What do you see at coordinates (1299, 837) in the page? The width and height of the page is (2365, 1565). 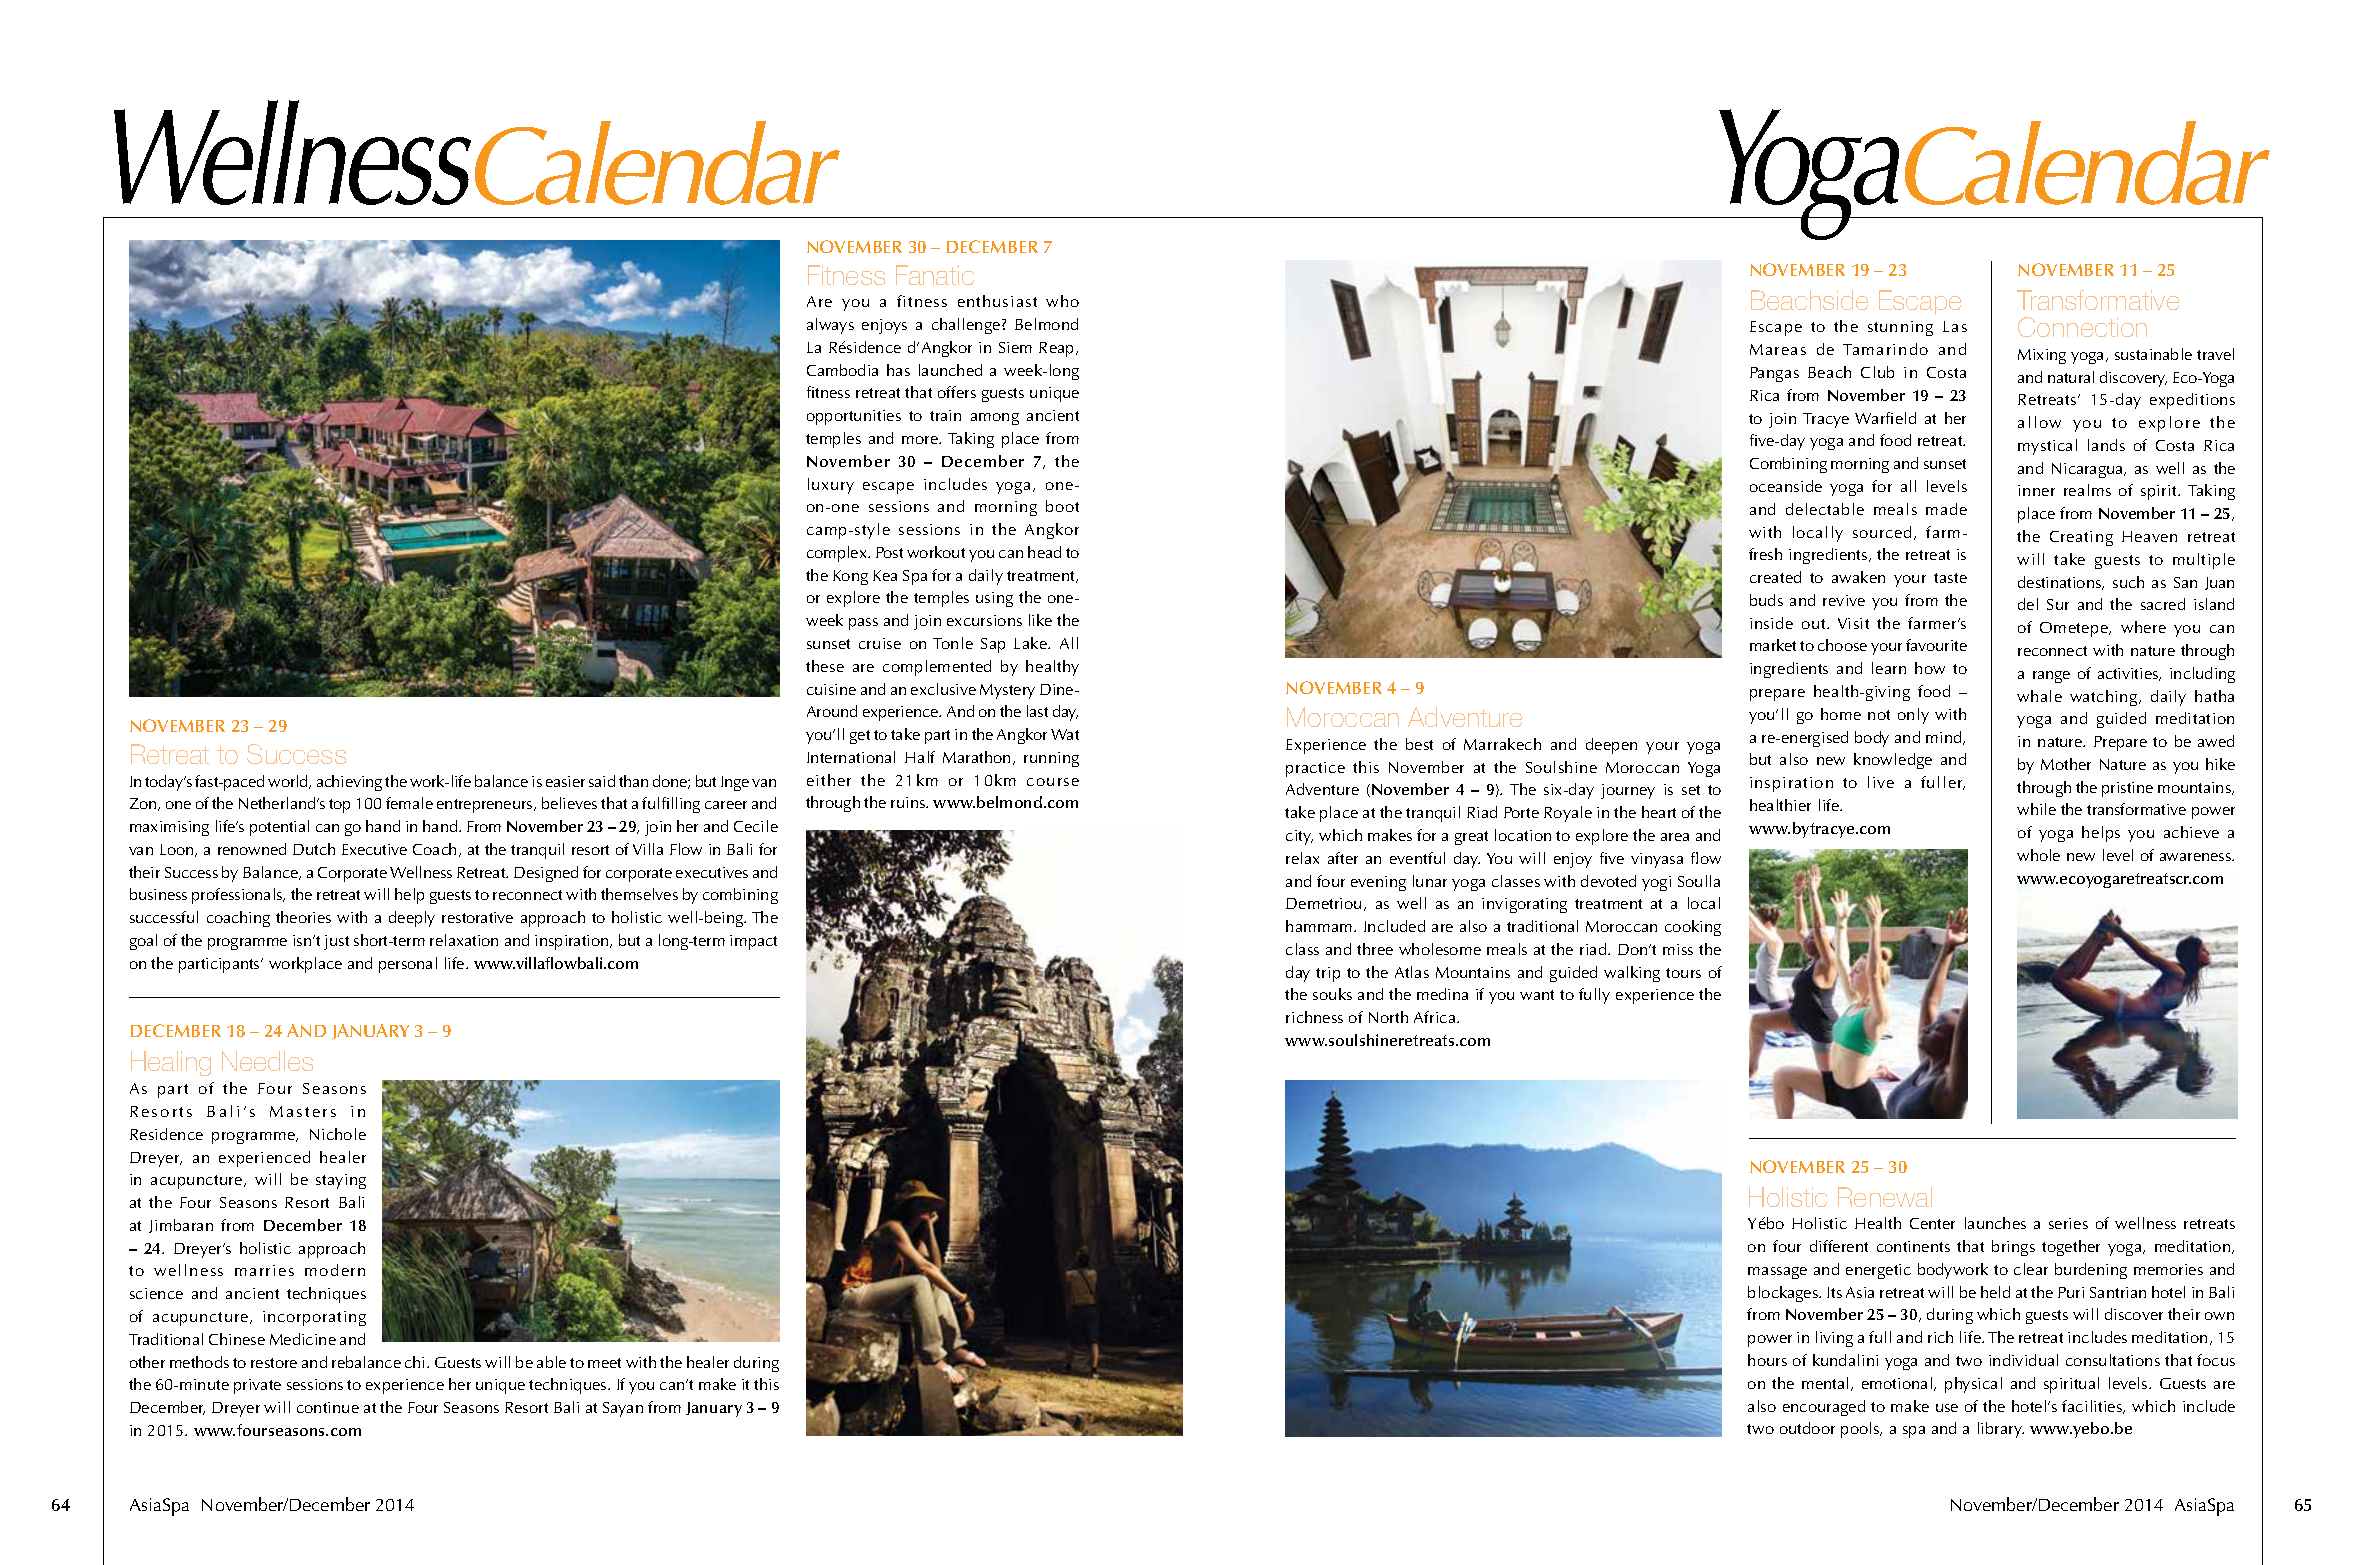 I see `city` at bounding box center [1299, 837].
